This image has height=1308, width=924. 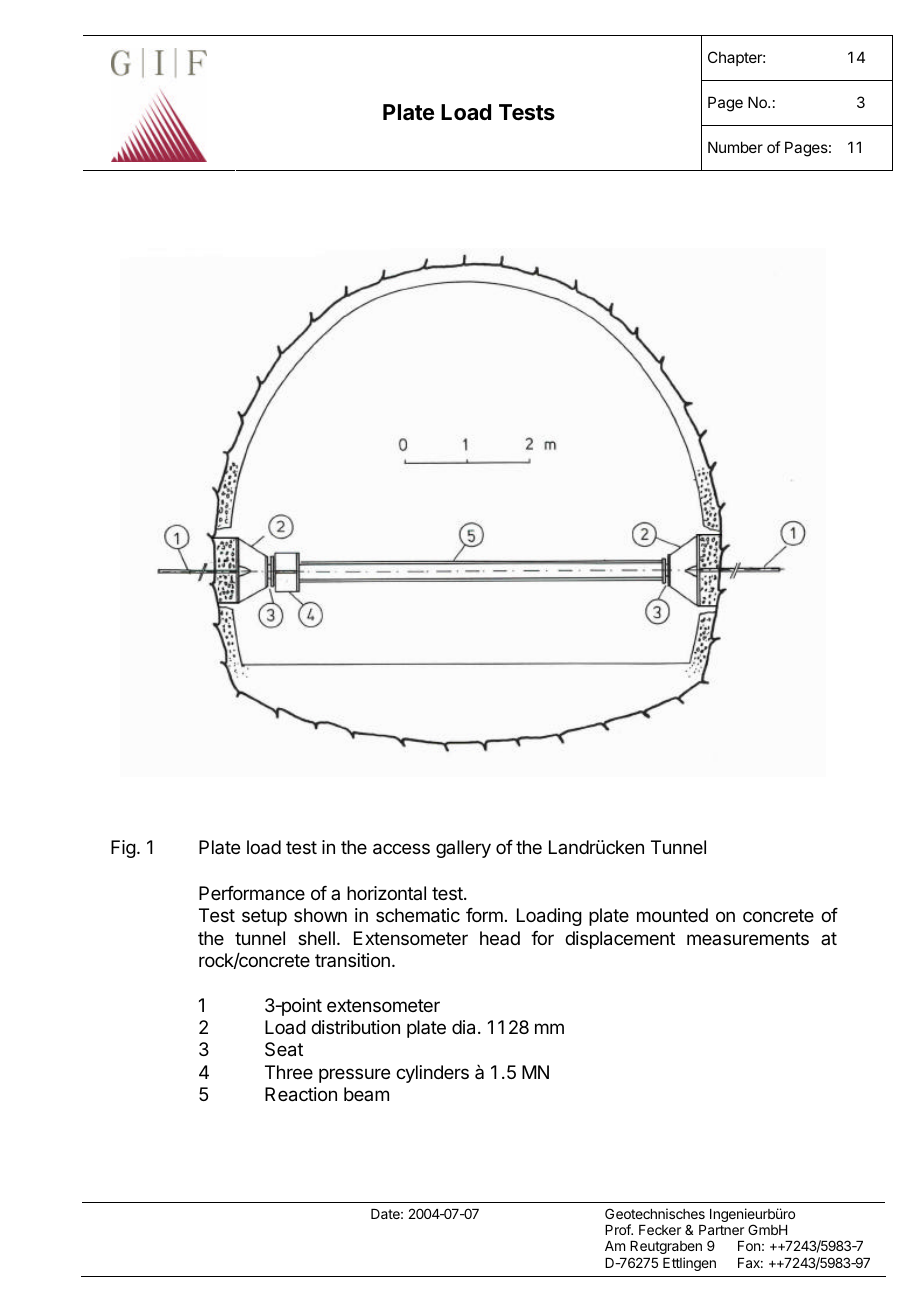 I want to click on access, so click(x=401, y=849).
